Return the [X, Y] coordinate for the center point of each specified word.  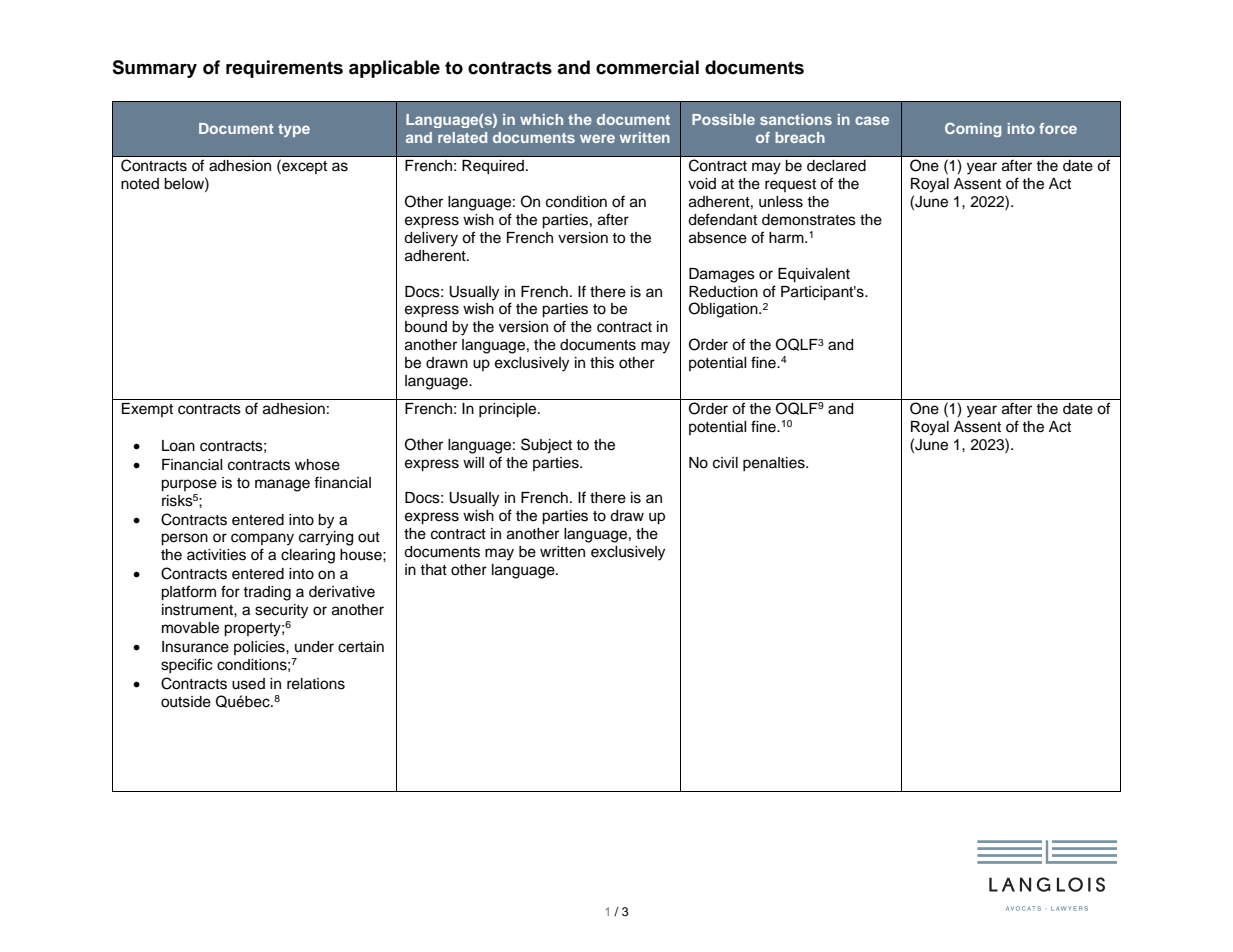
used [248, 684]
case [872, 120]
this [602, 363]
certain [361, 647]
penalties [775, 464]
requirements [284, 69]
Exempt [147, 410]
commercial [647, 67]
